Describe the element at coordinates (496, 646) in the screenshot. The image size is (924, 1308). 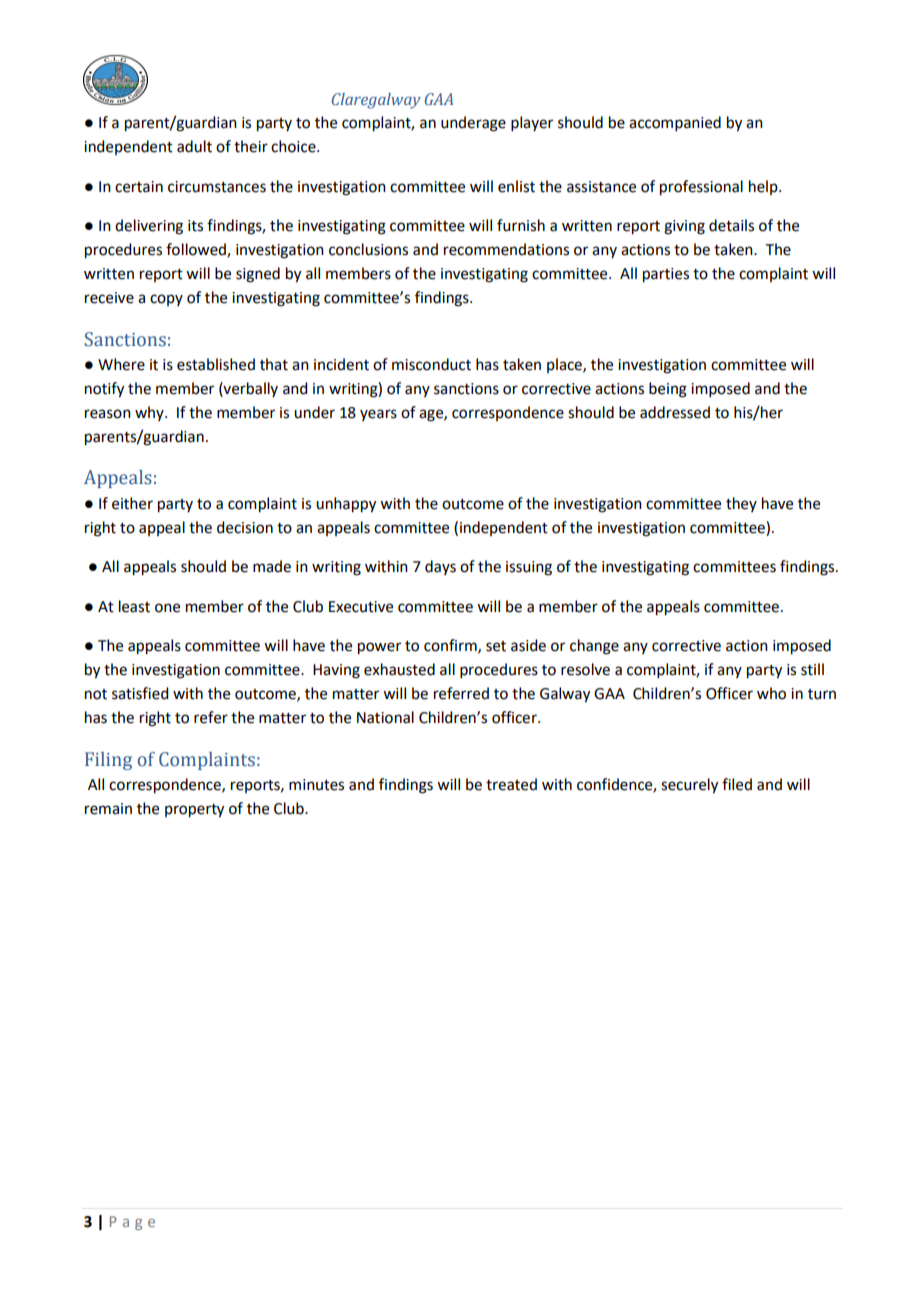
I see `set` at that location.
